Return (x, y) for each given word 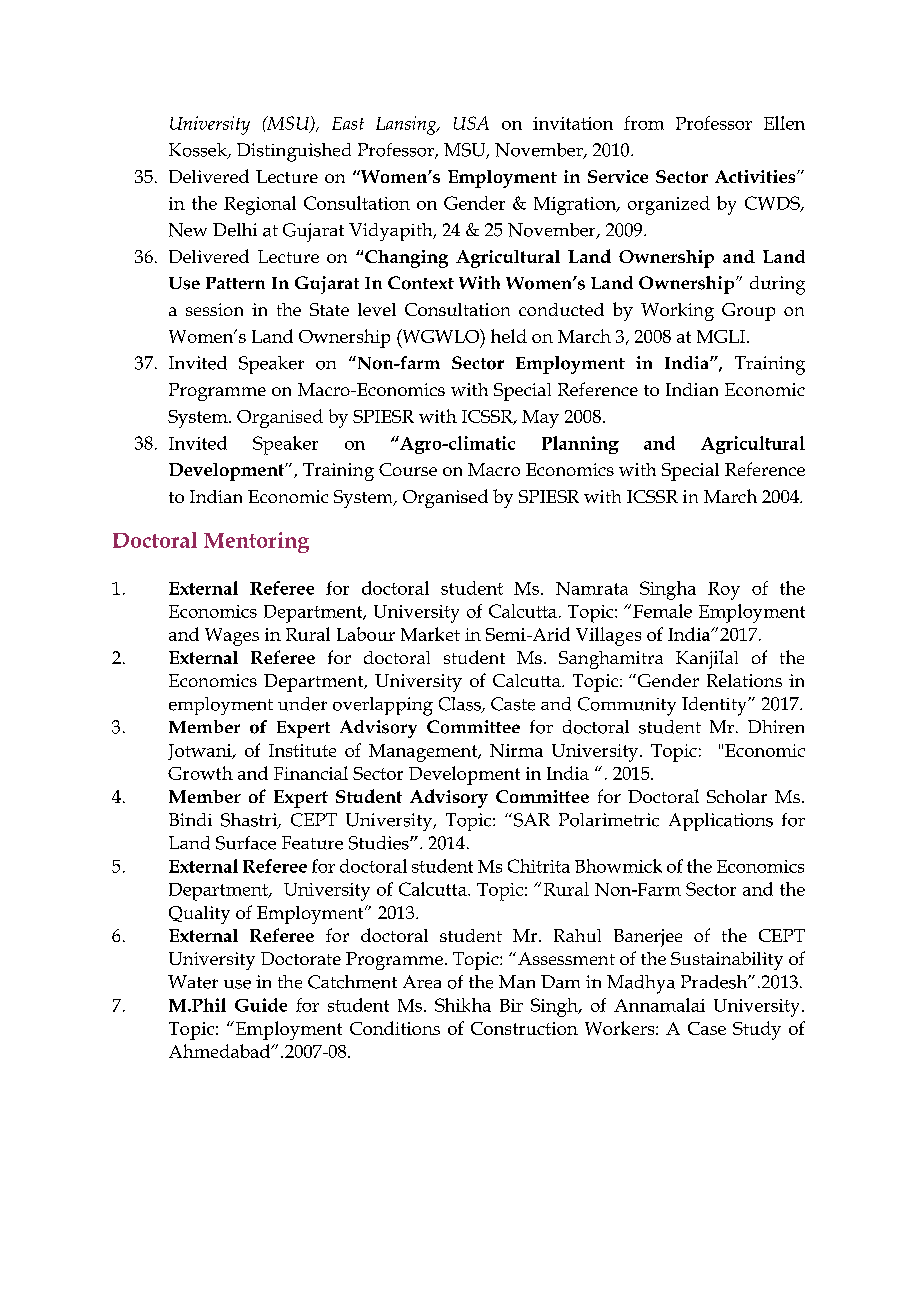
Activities (756, 176)
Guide (261, 1005)
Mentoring (256, 542)
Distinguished (294, 152)
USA (471, 123)
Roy (724, 591)
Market (430, 634)
